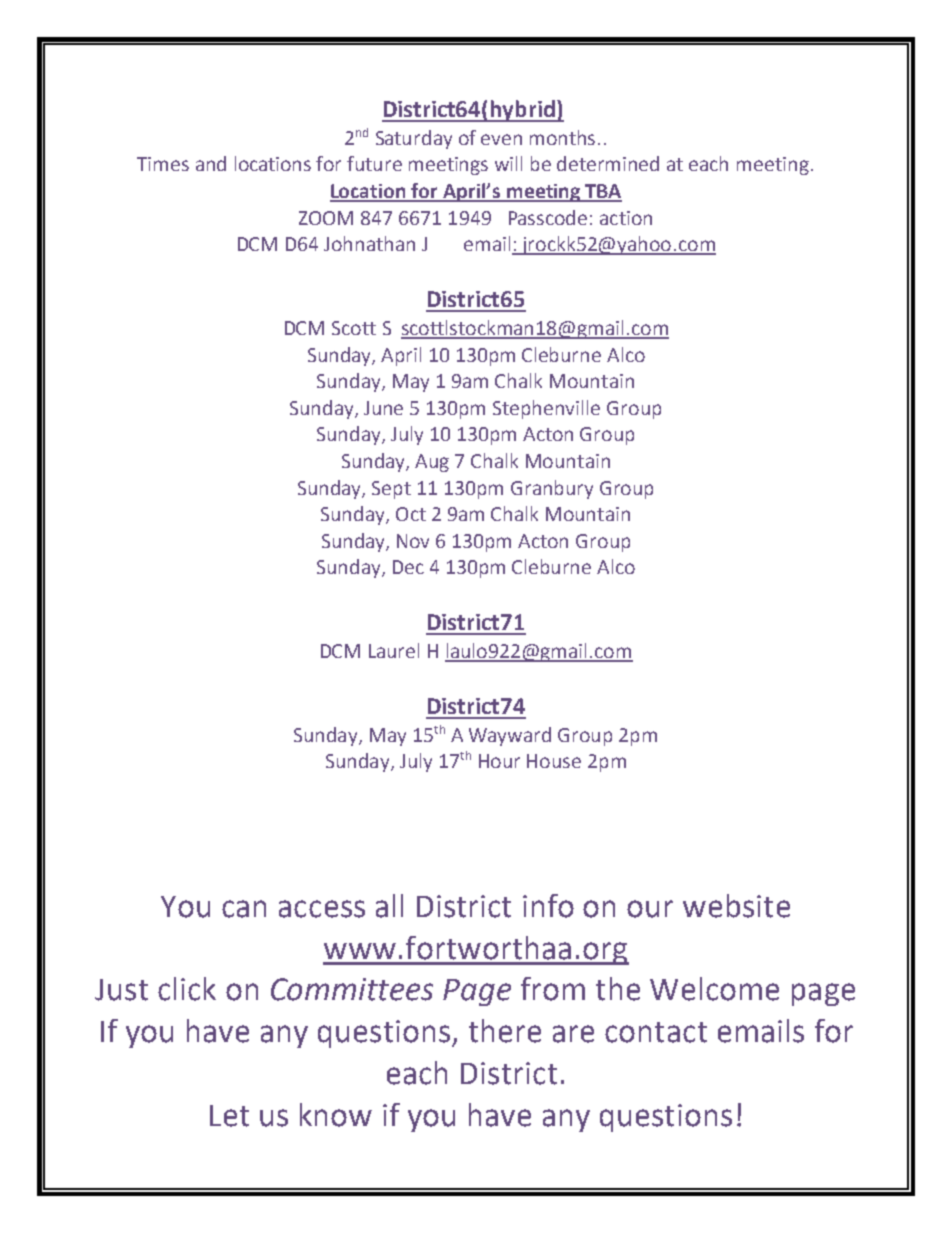 The height and width of the screenshot is (1233, 952). Describe the element at coordinates (554, 761) in the screenshot. I see `House` at that location.
